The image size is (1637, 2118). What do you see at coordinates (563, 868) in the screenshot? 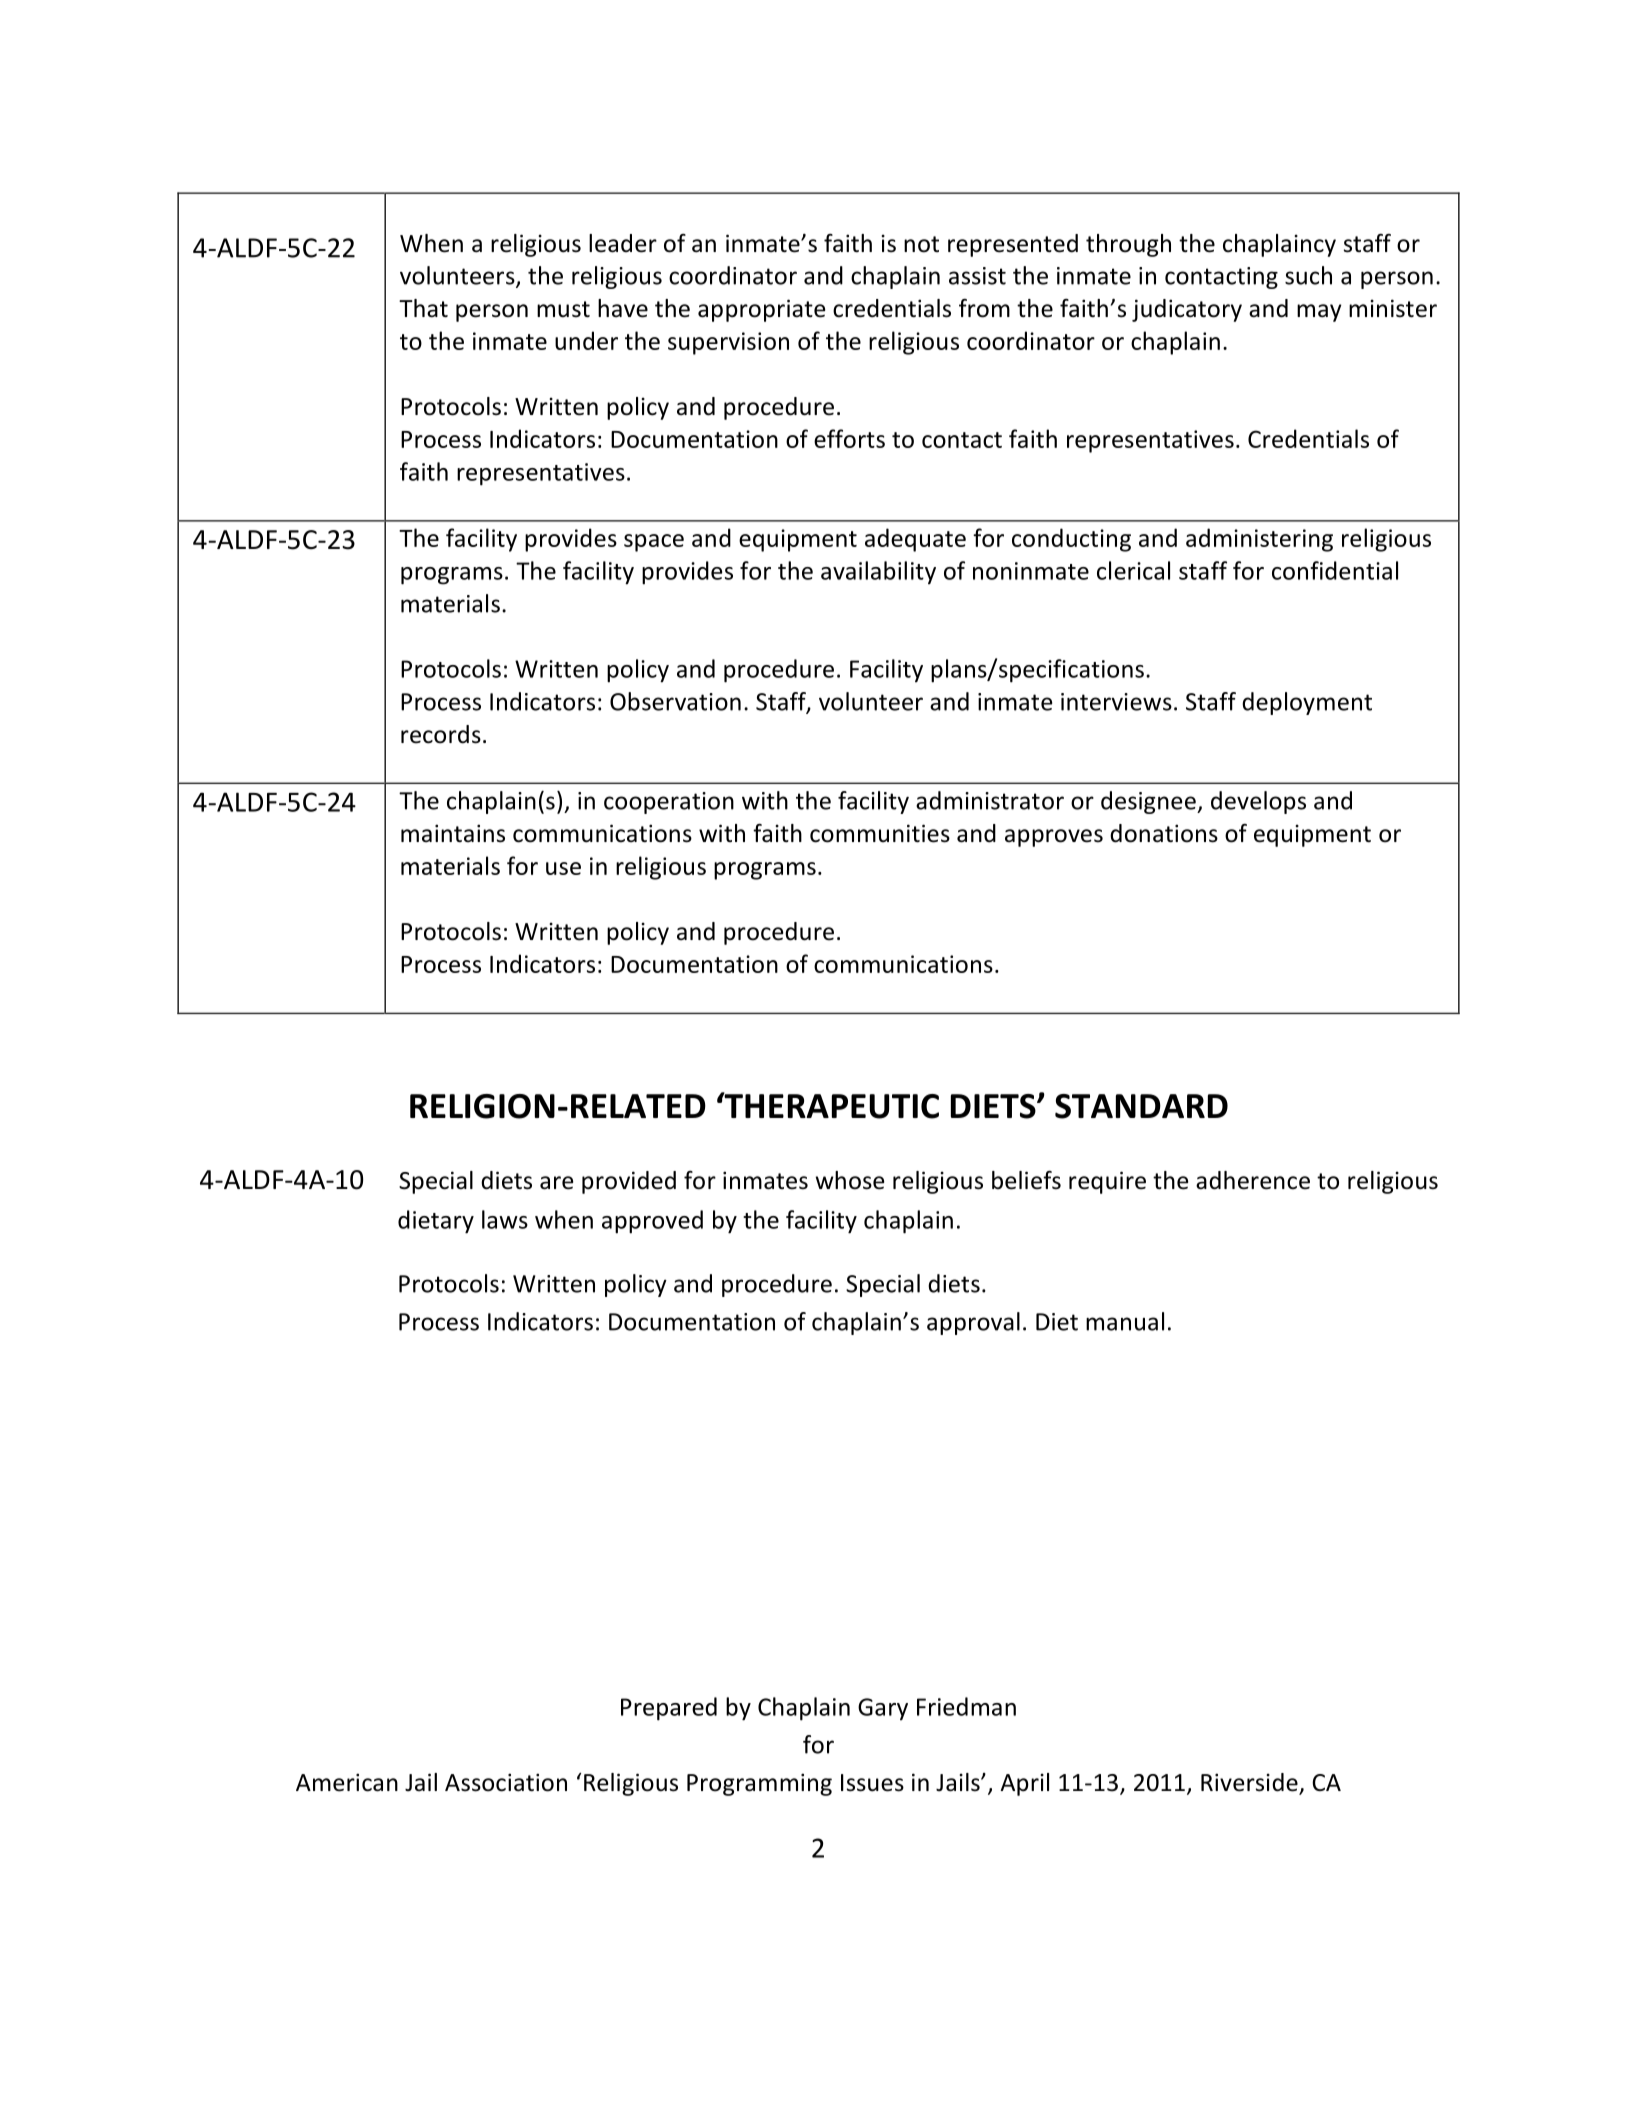
I see `use` at bounding box center [563, 868].
